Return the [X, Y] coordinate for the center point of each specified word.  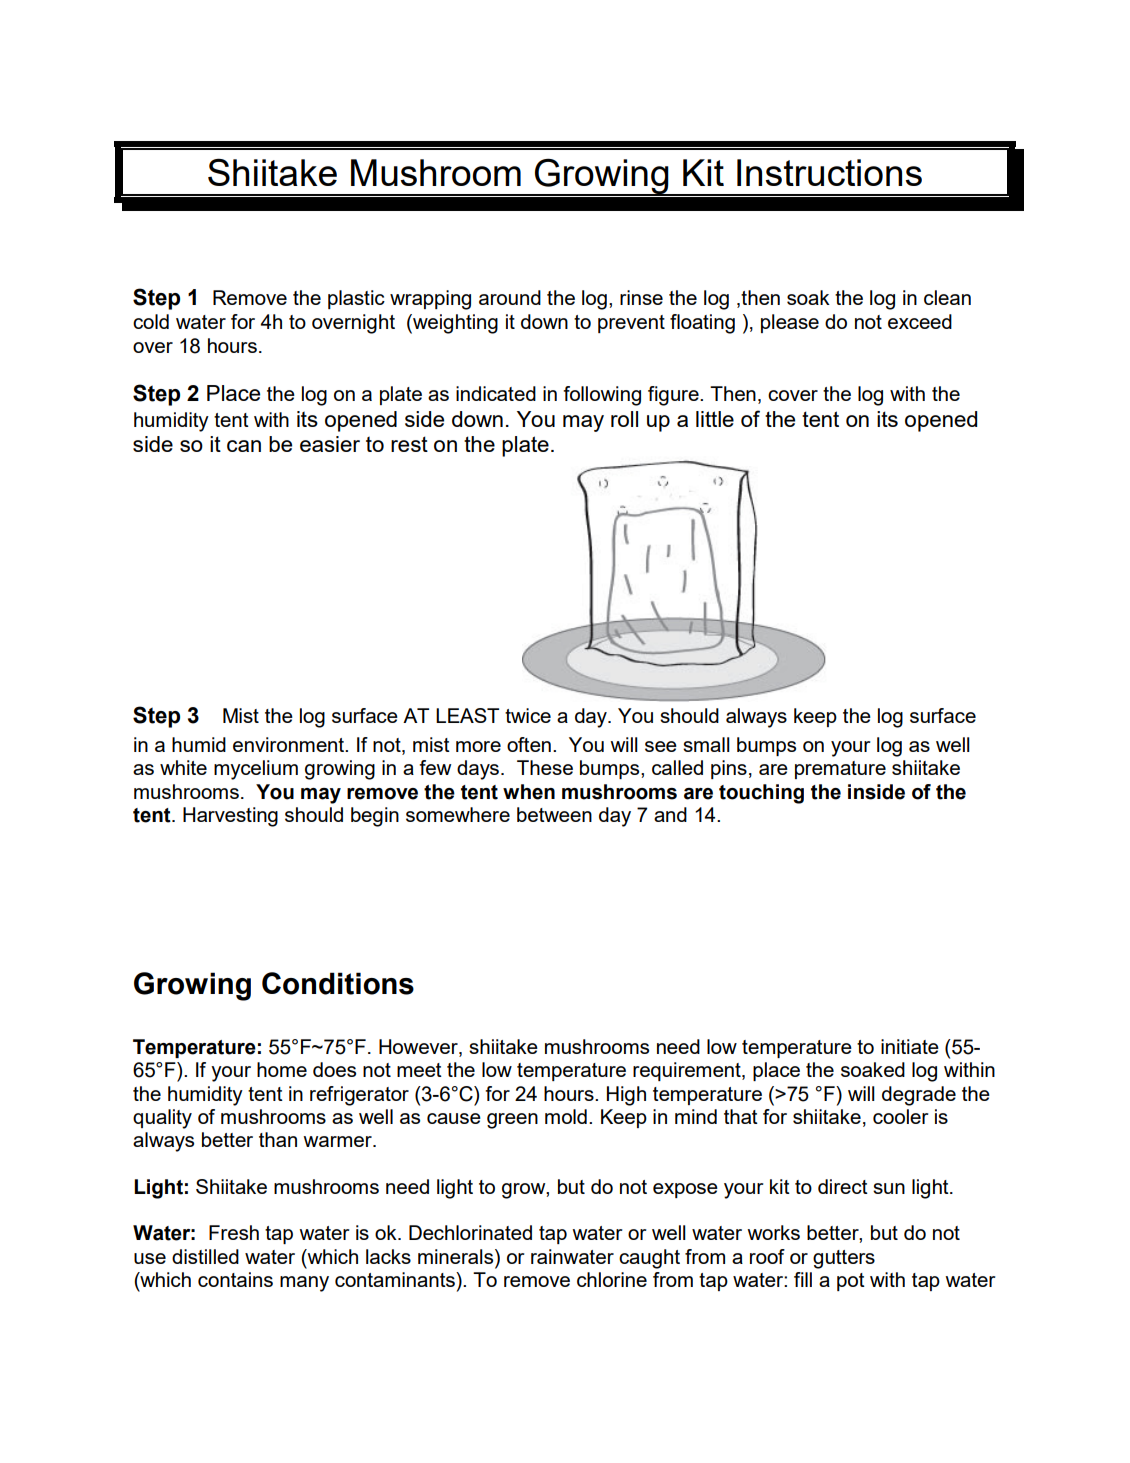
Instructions [829, 172]
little [715, 419]
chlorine [612, 1279]
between [554, 814]
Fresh [234, 1232]
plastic [356, 299]
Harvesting [230, 817]
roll [624, 419]
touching [761, 794]
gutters [844, 1259]
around [510, 297]
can [244, 446]
